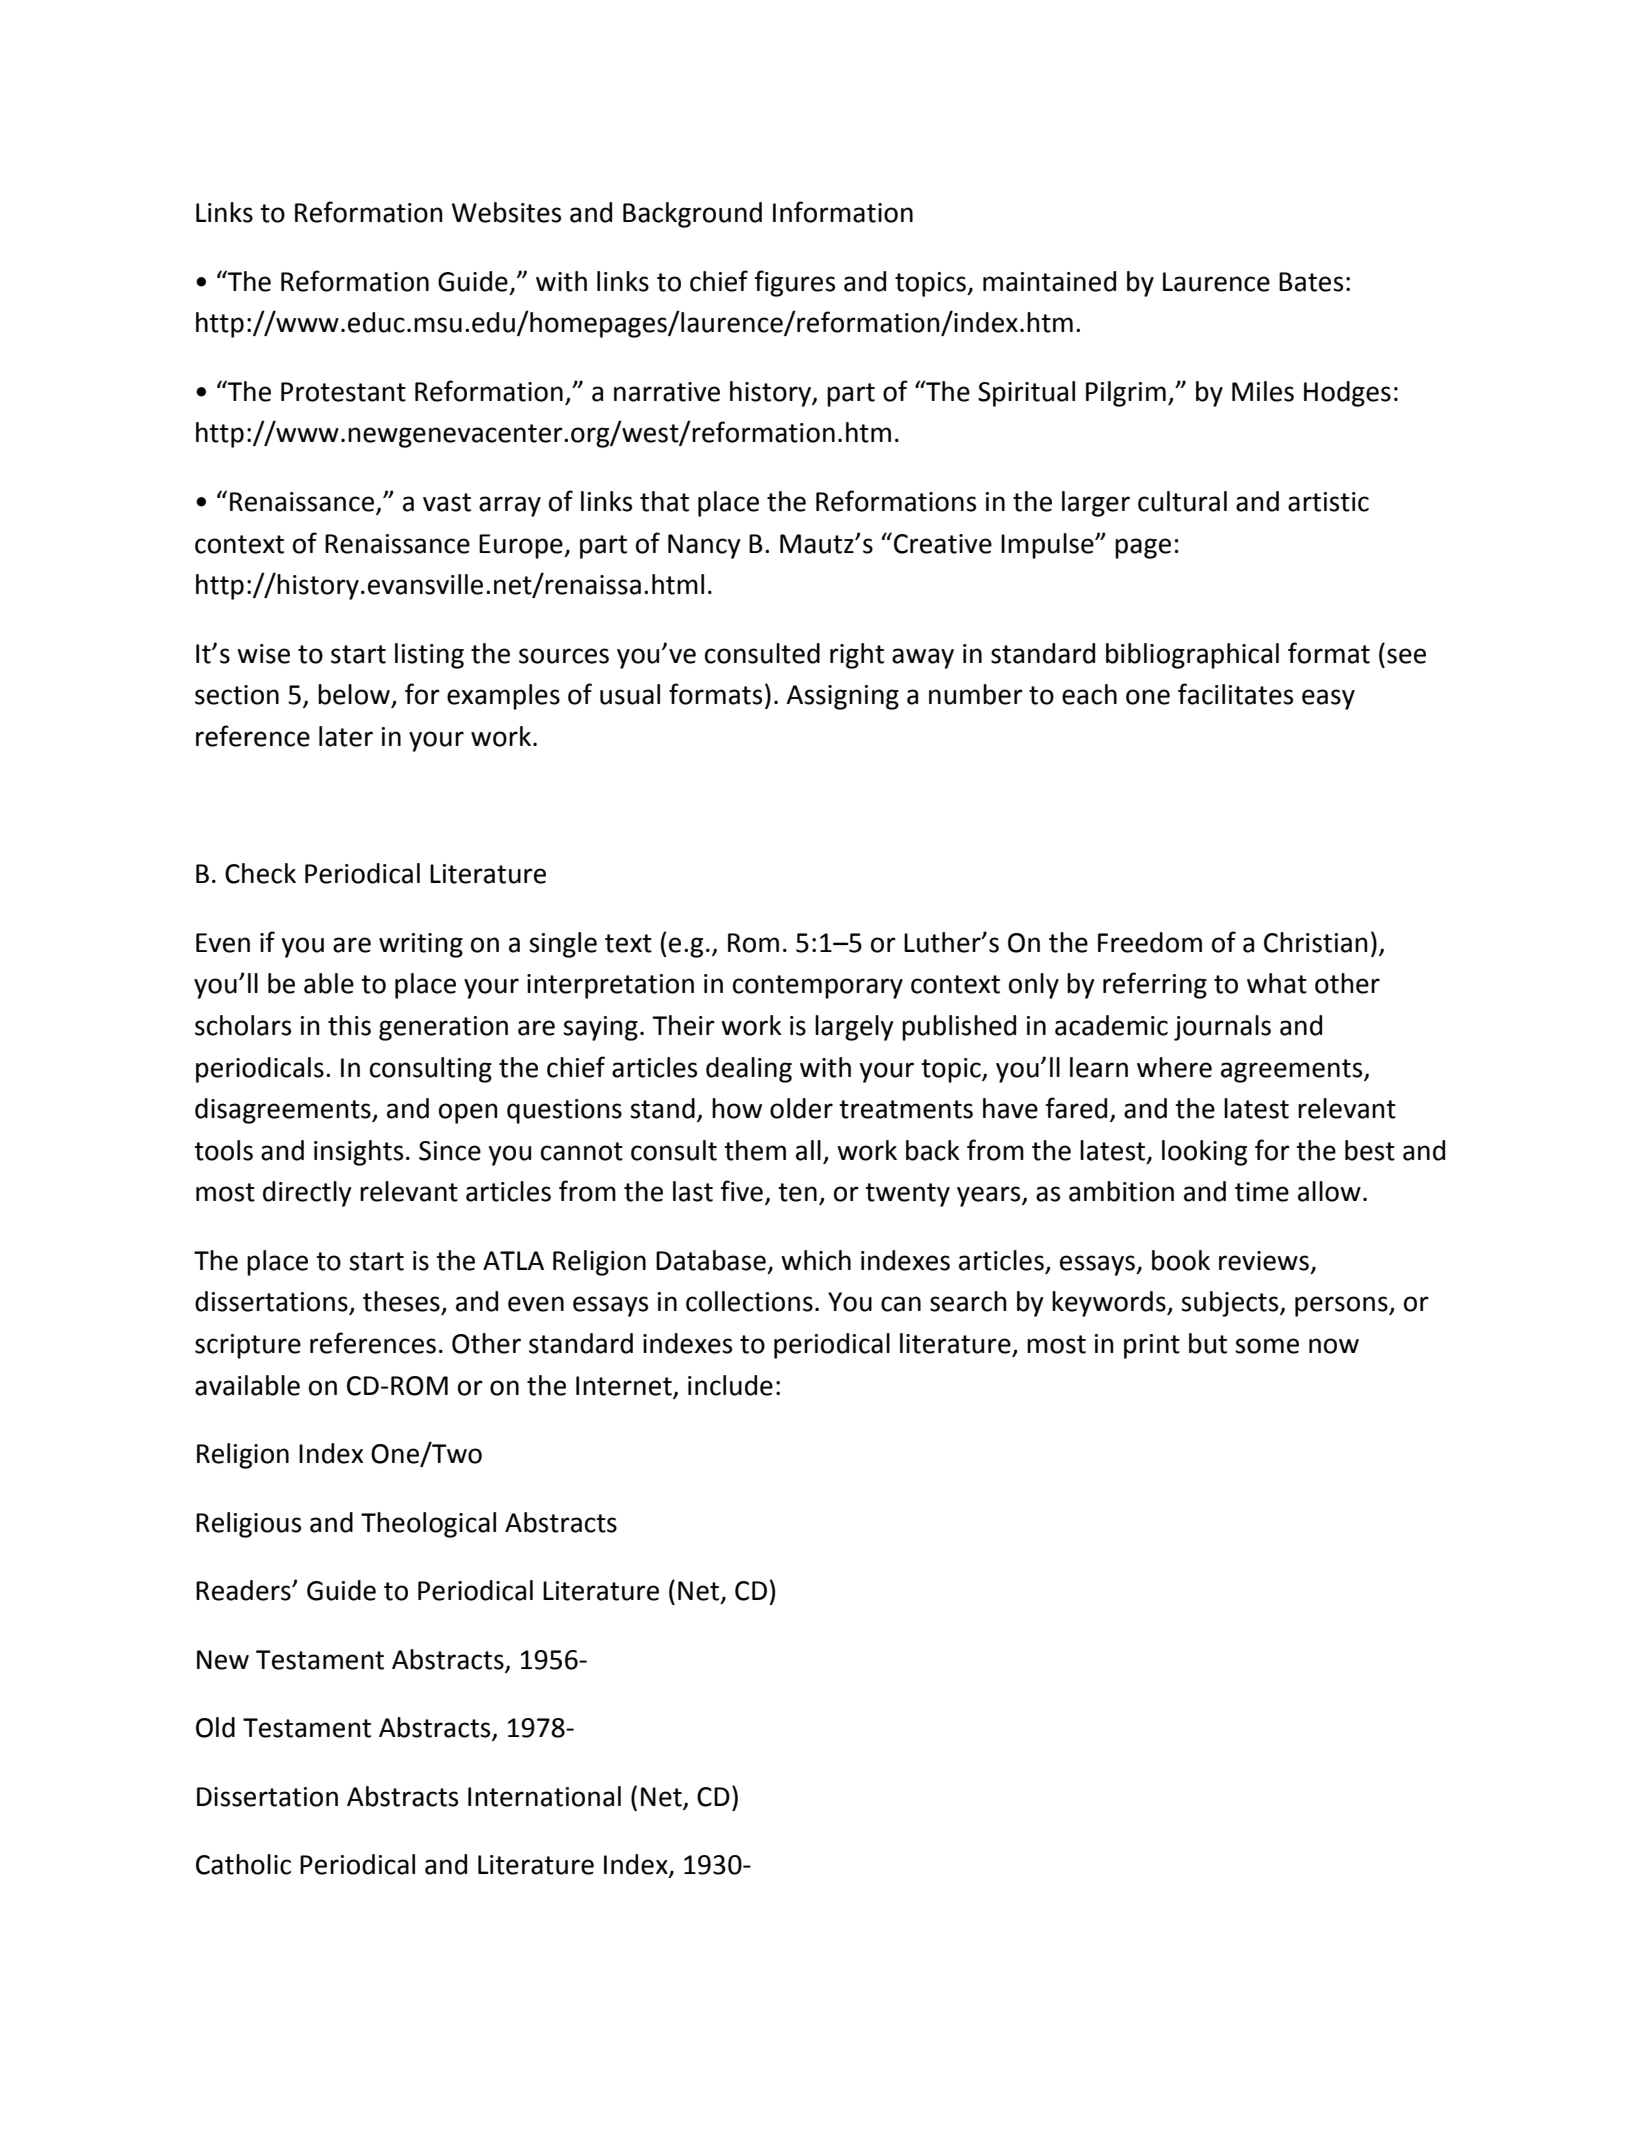  Describe the element at coordinates (429, 656) in the image. I see `listing` at that location.
